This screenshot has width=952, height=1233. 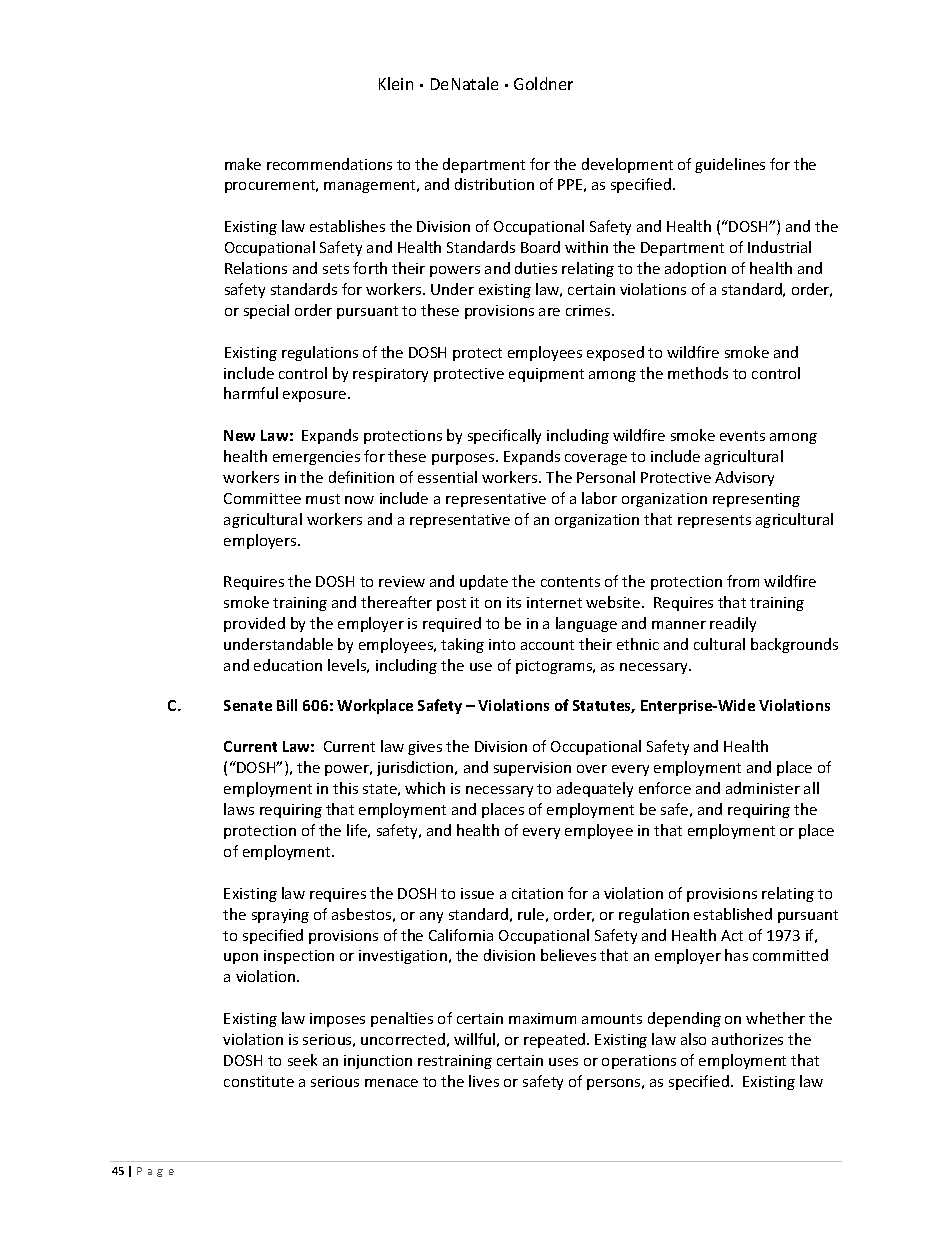 What do you see at coordinates (254, 624) in the screenshot?
I see `provided` at bounding box center [254, 624].
